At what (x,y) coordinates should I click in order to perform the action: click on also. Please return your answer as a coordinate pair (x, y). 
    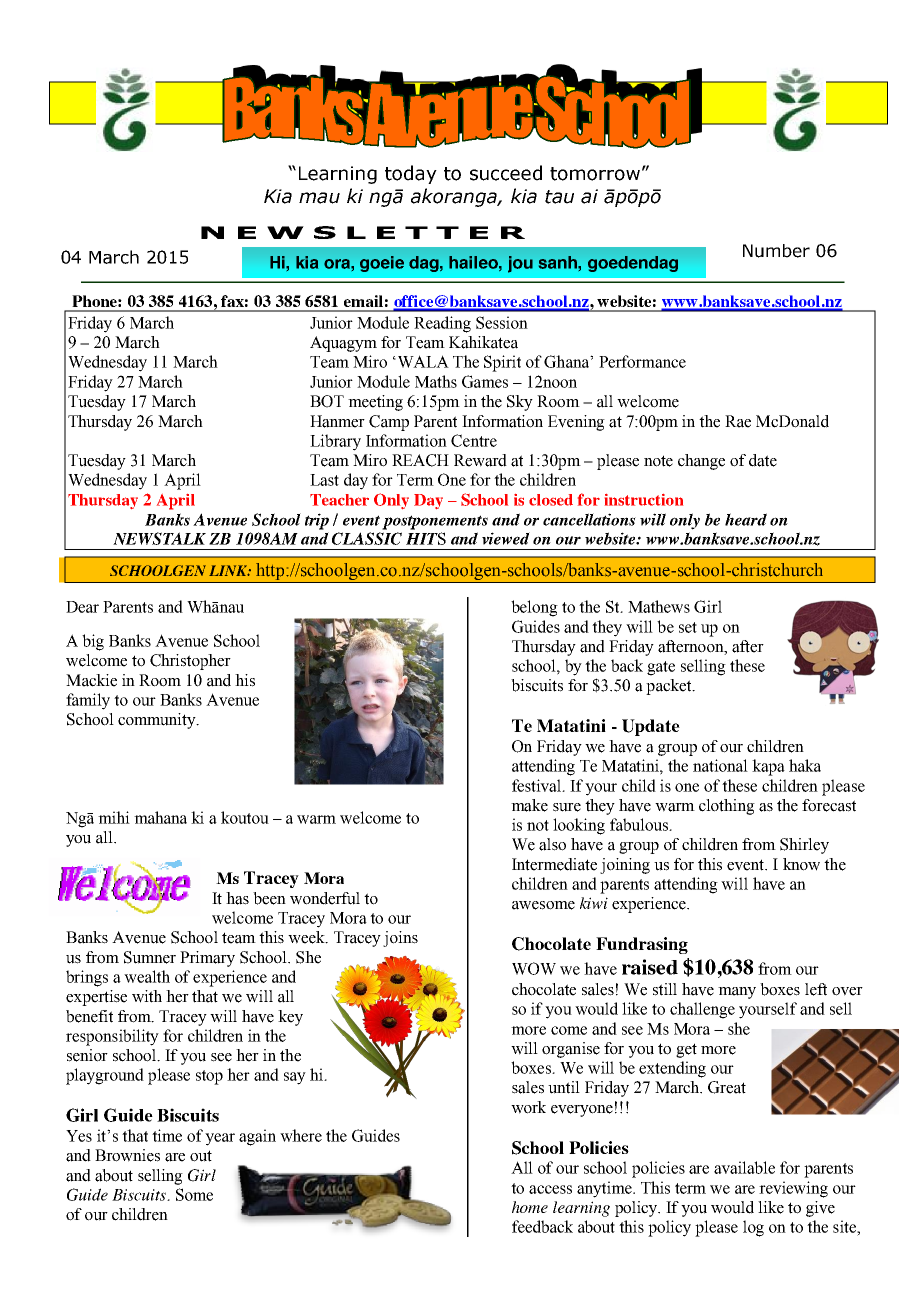
    Looking at the image, I should click on (552, 844).
